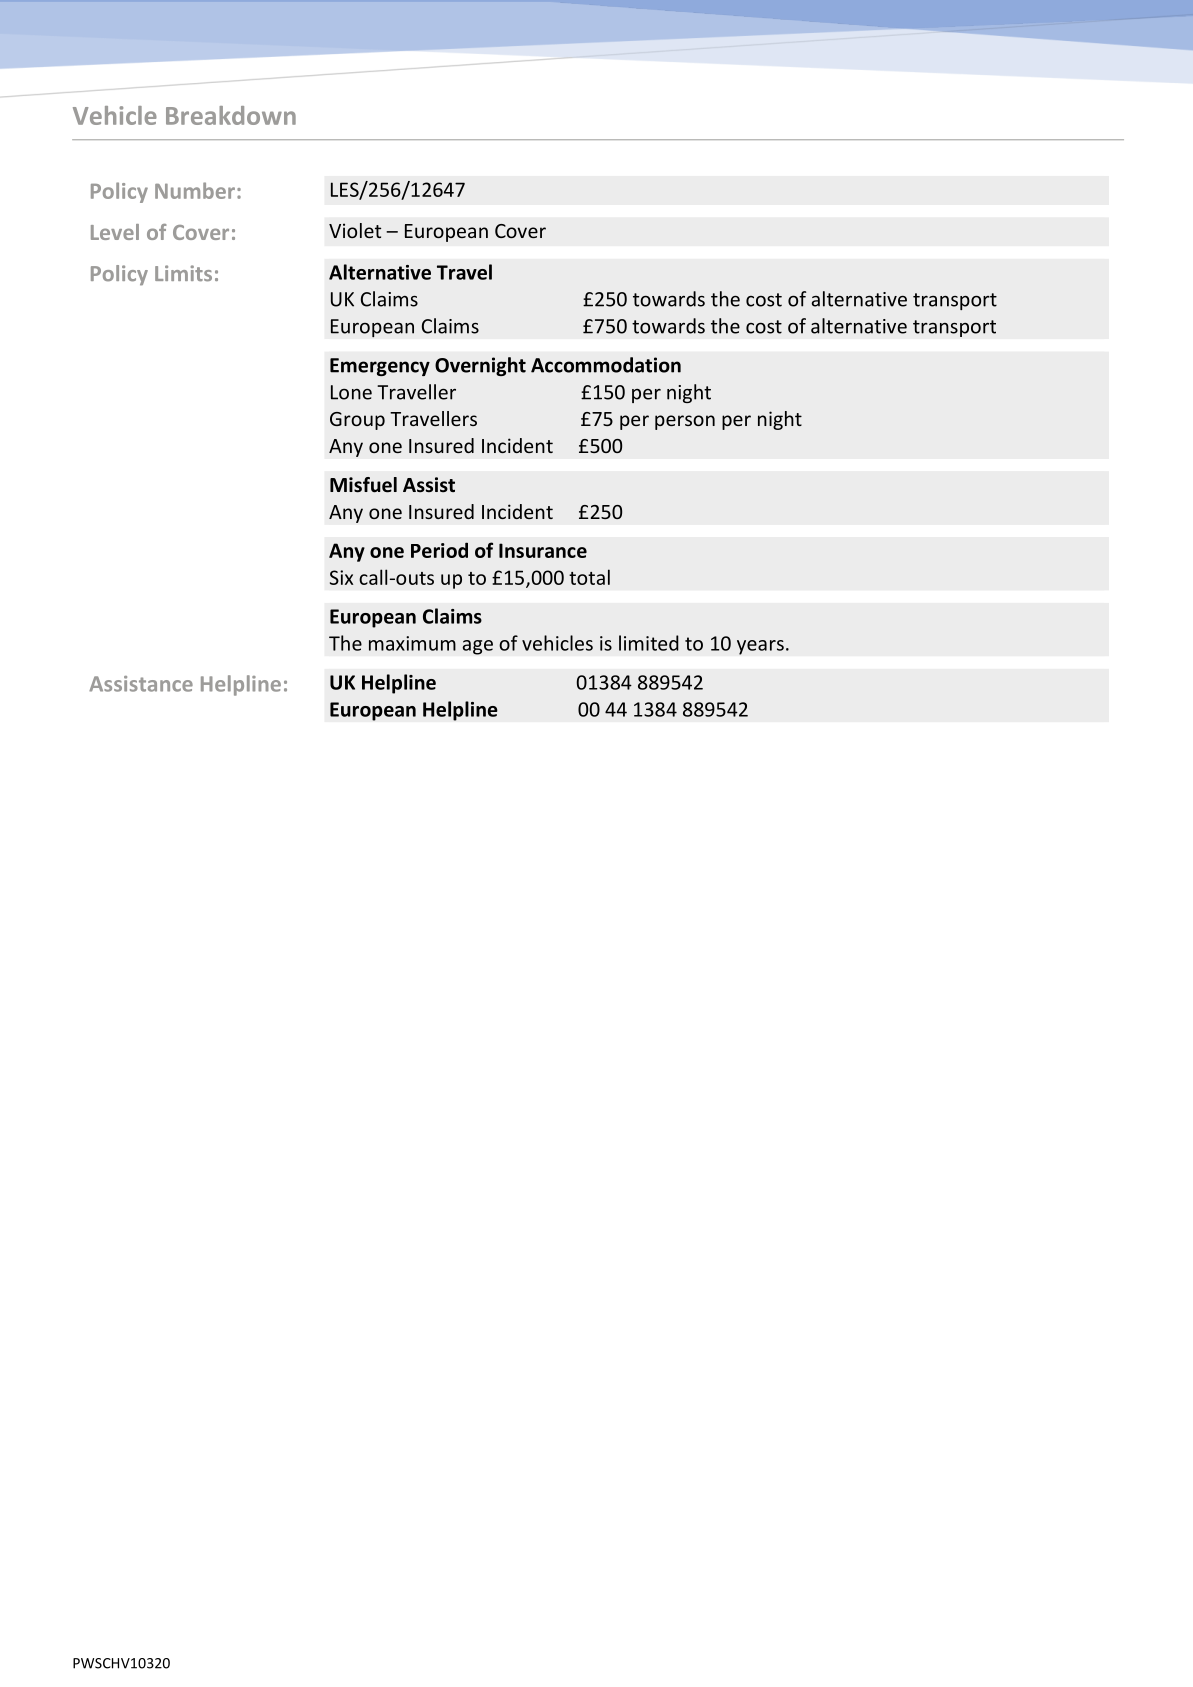 The image size is (1193, 1687). I want to click on Group, so click(357, 421).
